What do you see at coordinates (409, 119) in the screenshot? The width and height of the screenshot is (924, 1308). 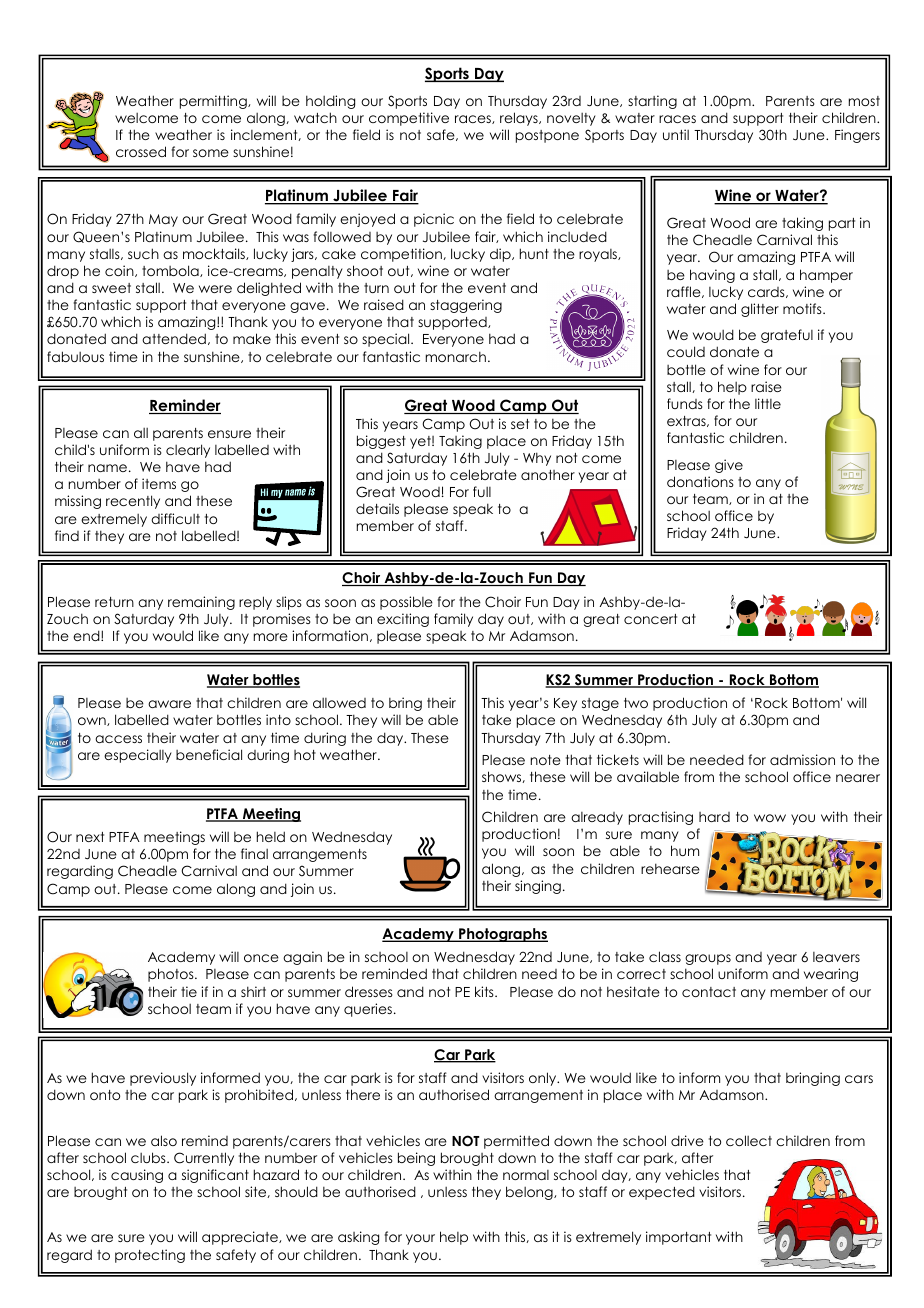 I see `competitive` at bounding box center [409, 119].
